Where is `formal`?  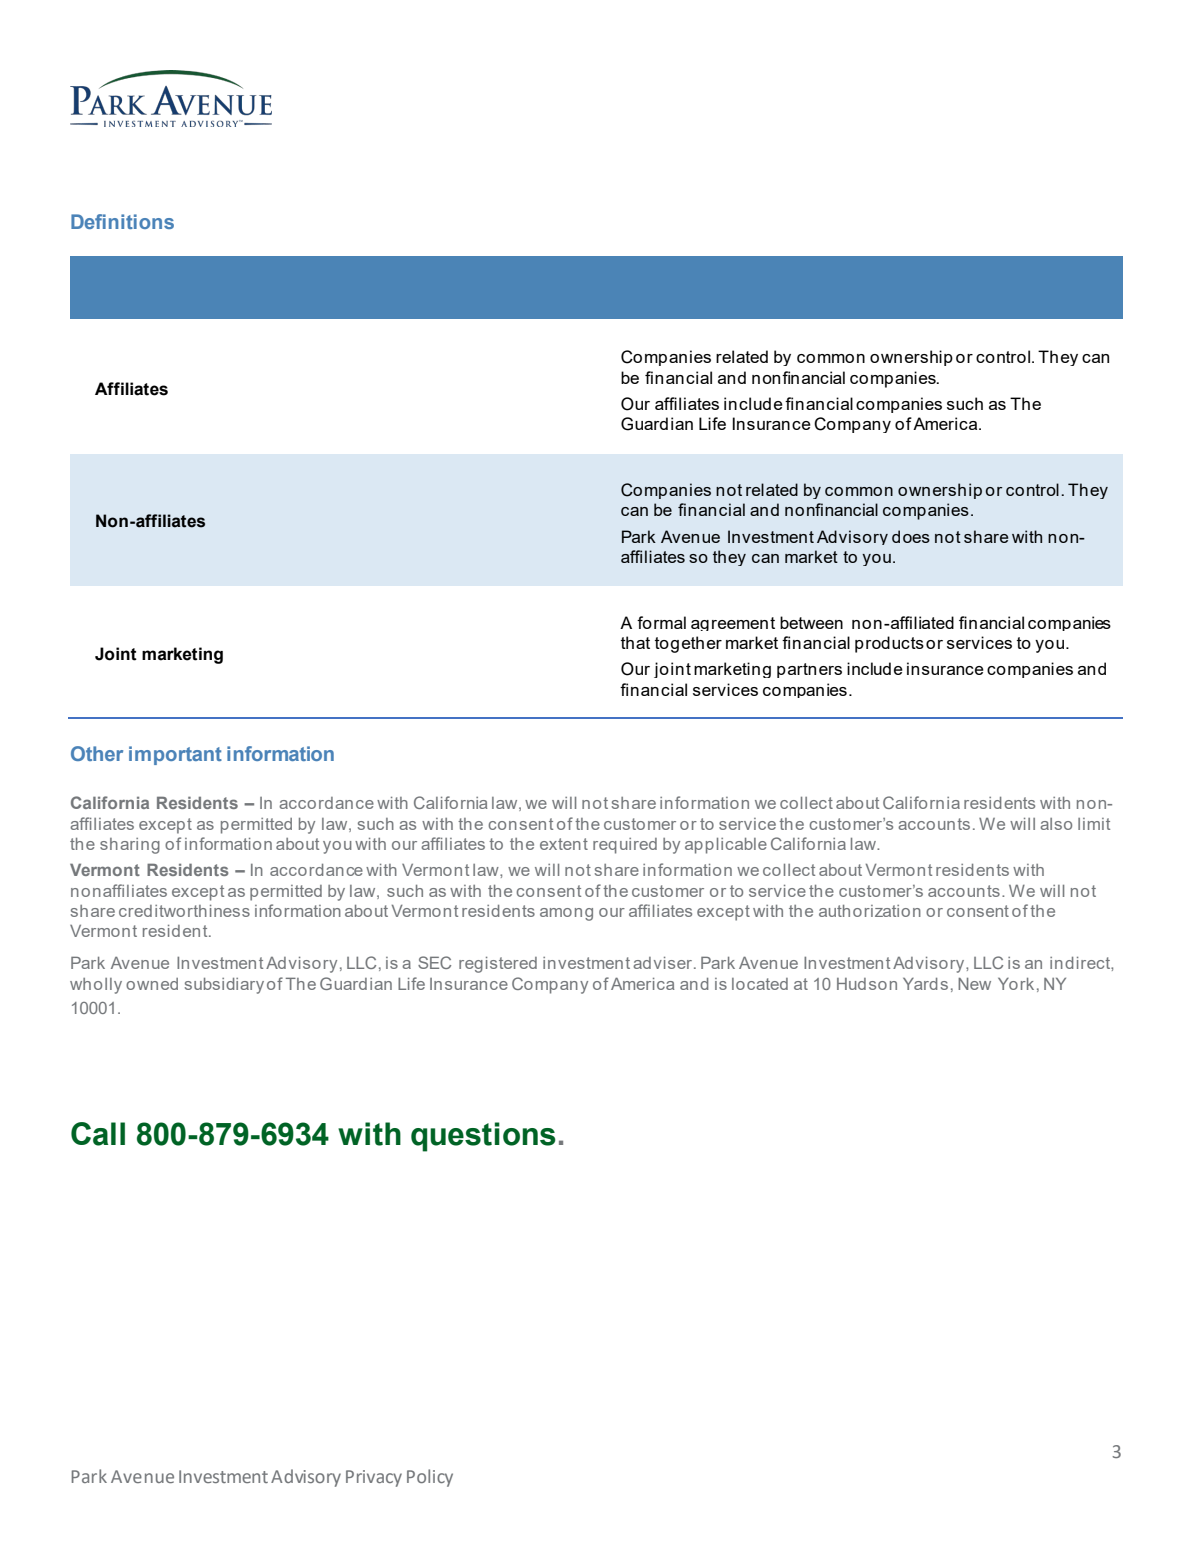 formal is located at coordinates (661, 622).
